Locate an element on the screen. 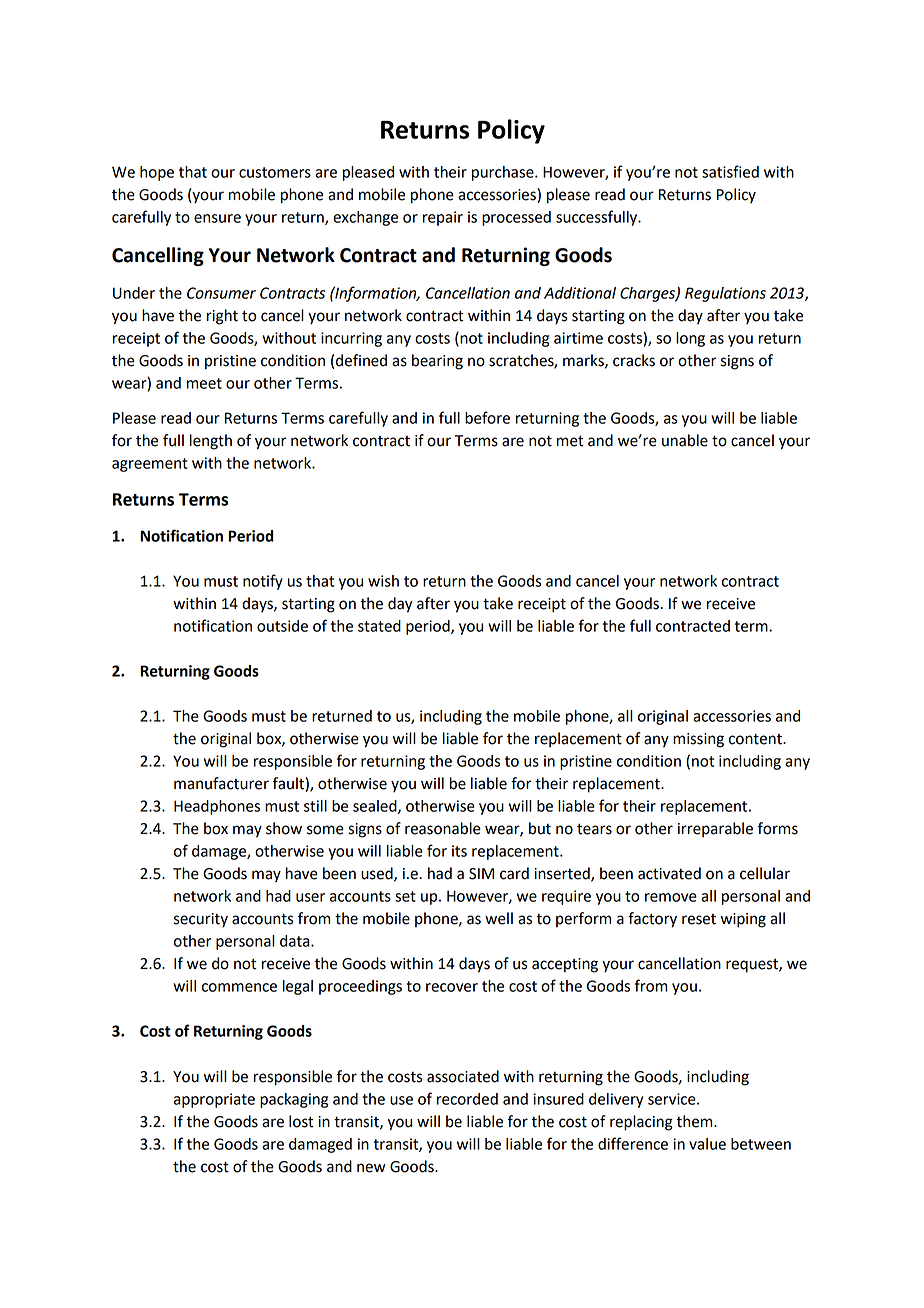 This screenshot has height=1308, width=924. manufacturer is located at coordinates (221, 783).
